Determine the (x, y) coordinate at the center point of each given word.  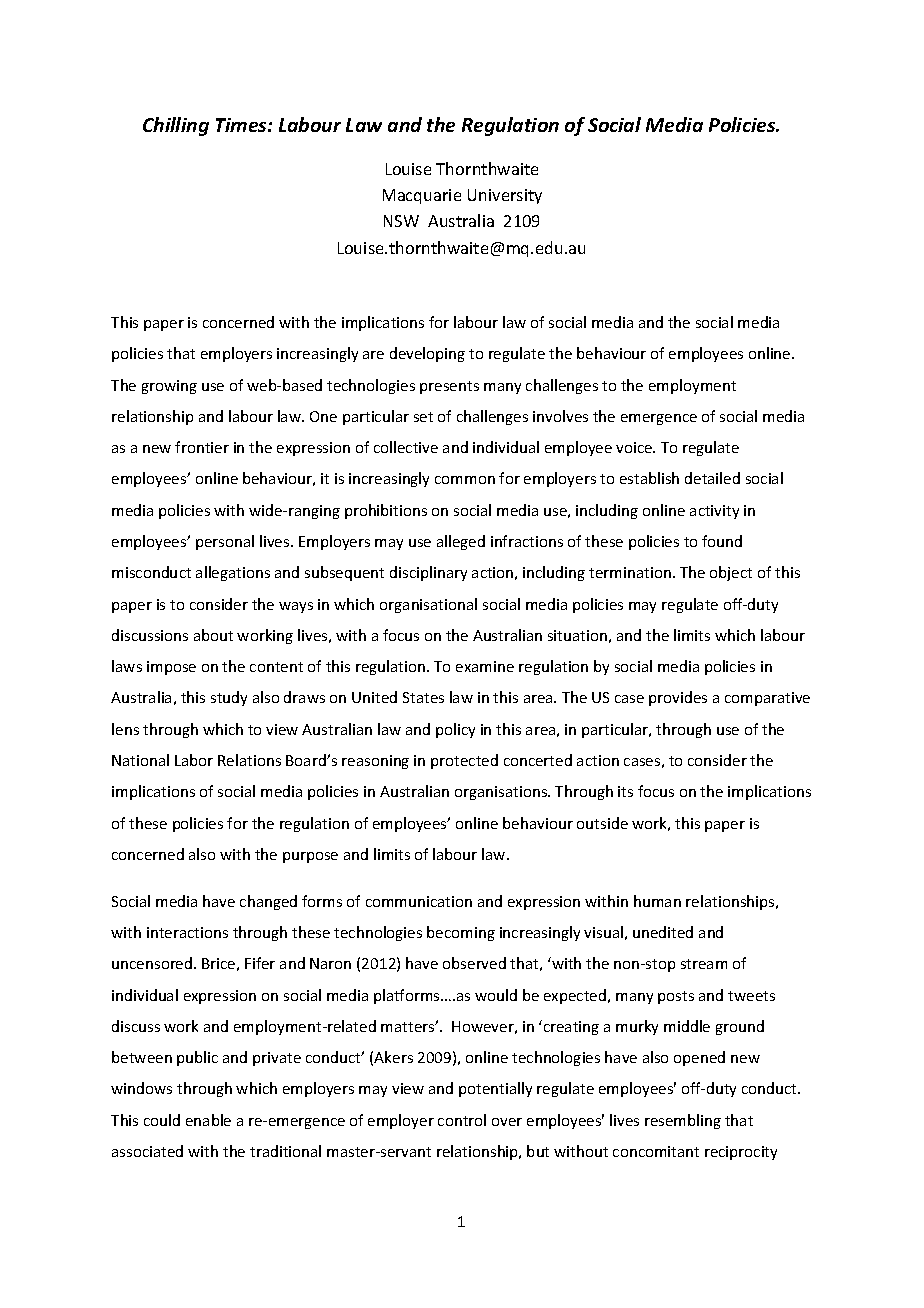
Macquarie (422, 196)
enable (208, 1120)
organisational (428, 605)
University (505, 196)
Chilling (176, 126)
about (213, 635)
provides (678, 698)
